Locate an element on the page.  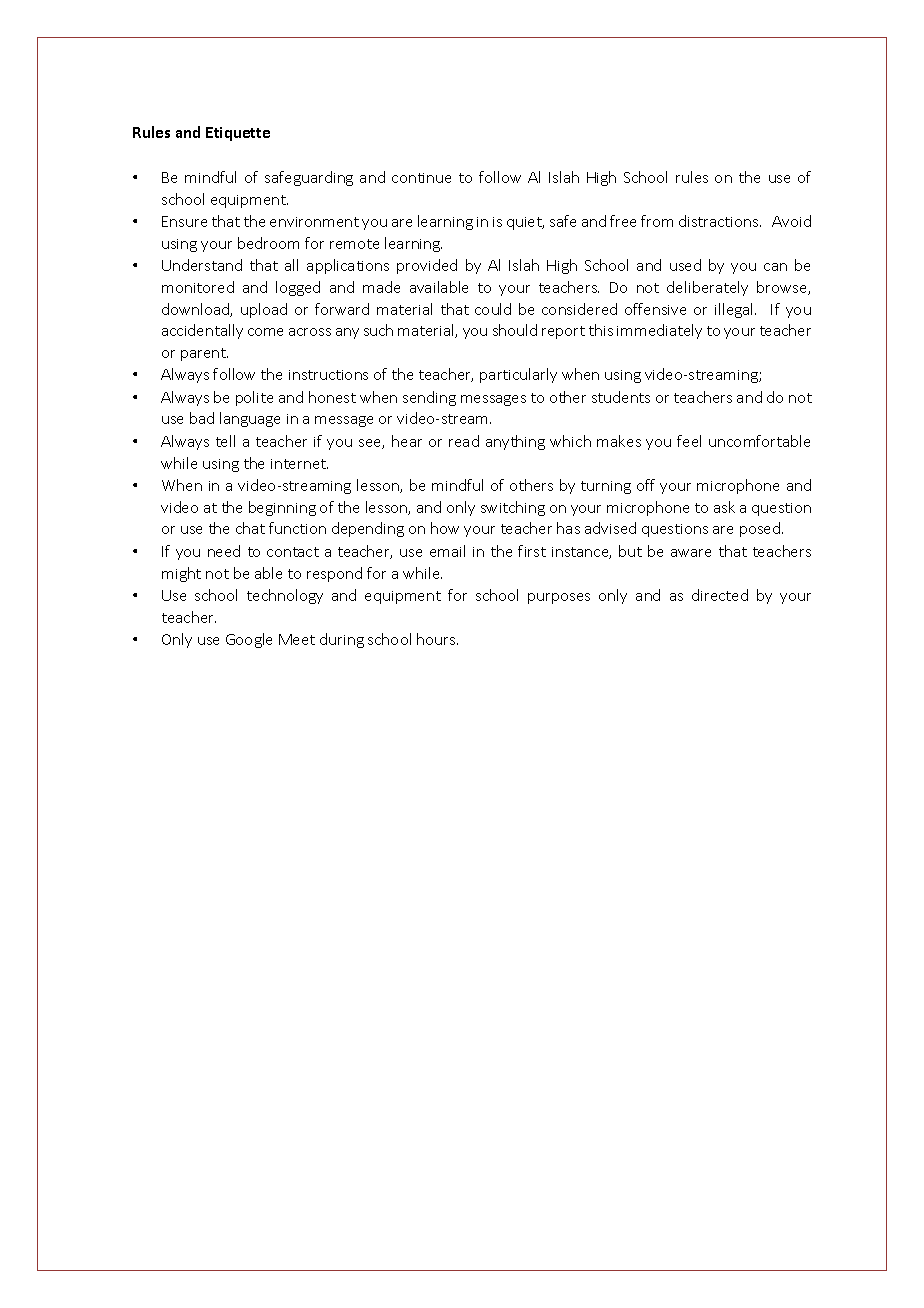
Etiquette is located at coordinates (238, 134).
